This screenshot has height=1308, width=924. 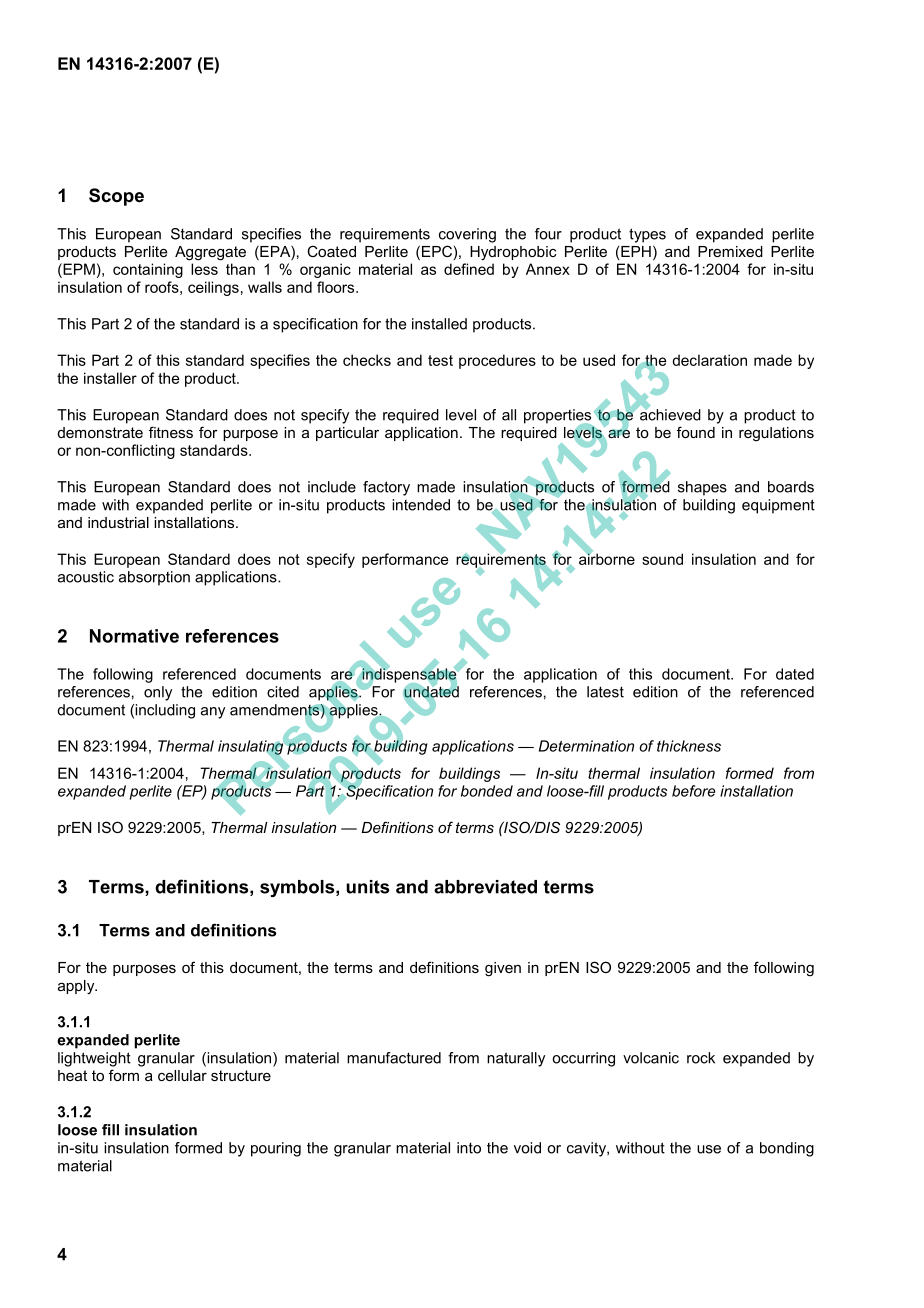 I want to click on fitness, so click(x=171, y=432).
